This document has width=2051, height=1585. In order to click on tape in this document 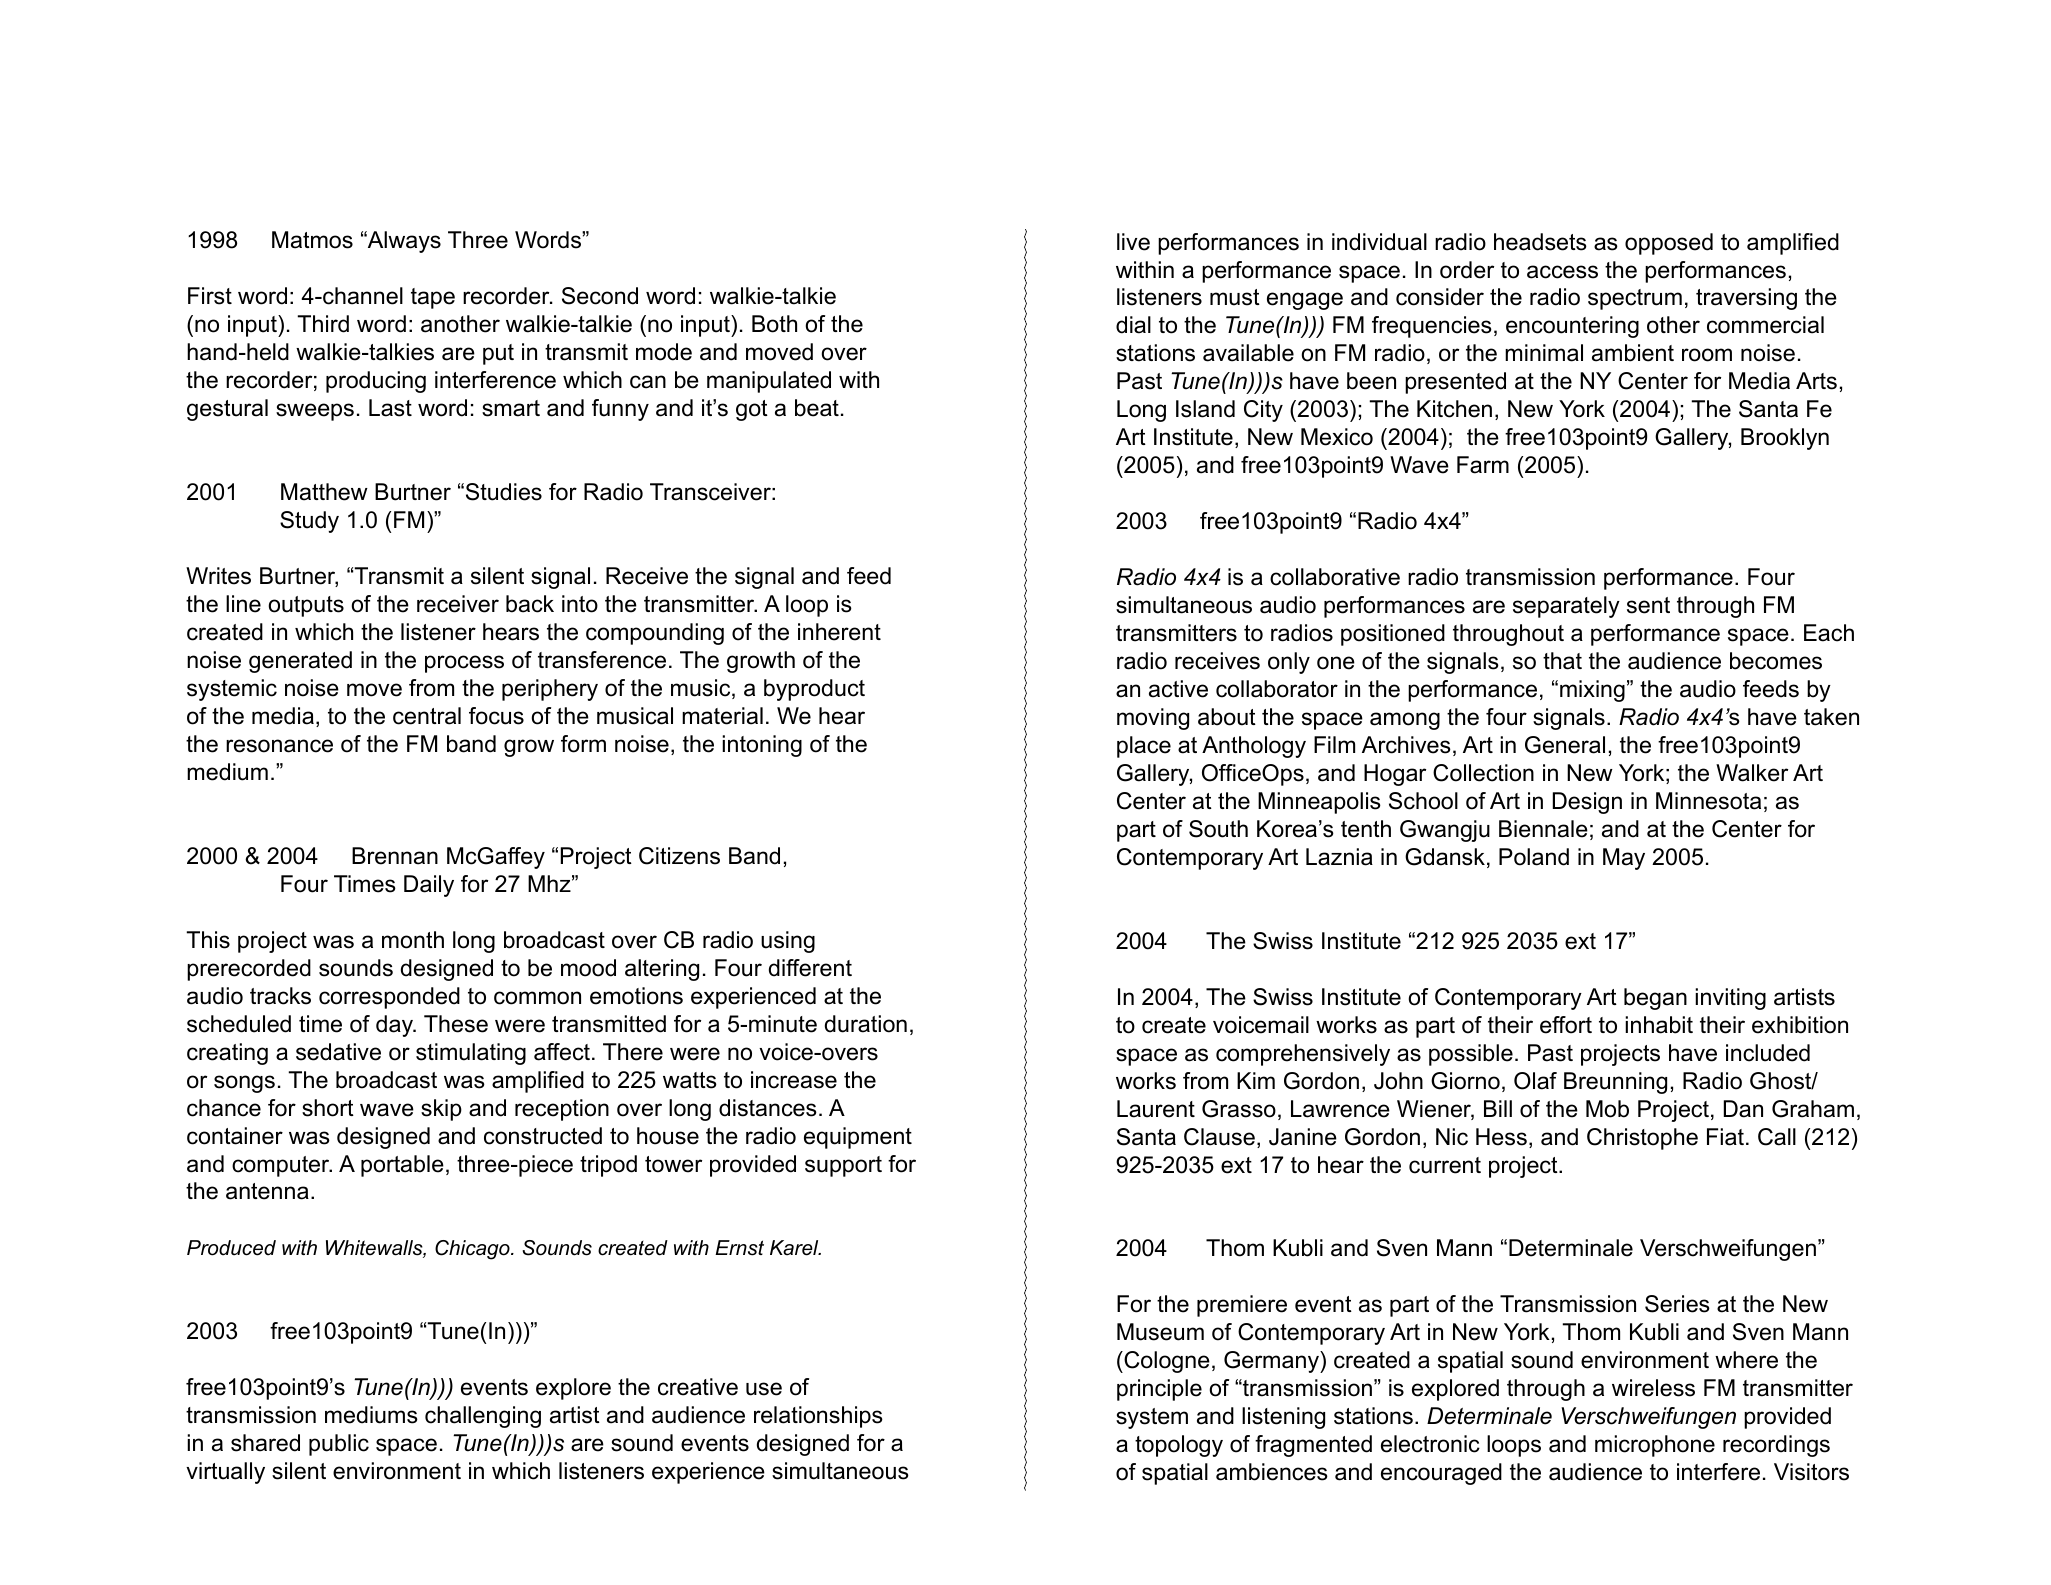, I will do `click(433, 298)`.
